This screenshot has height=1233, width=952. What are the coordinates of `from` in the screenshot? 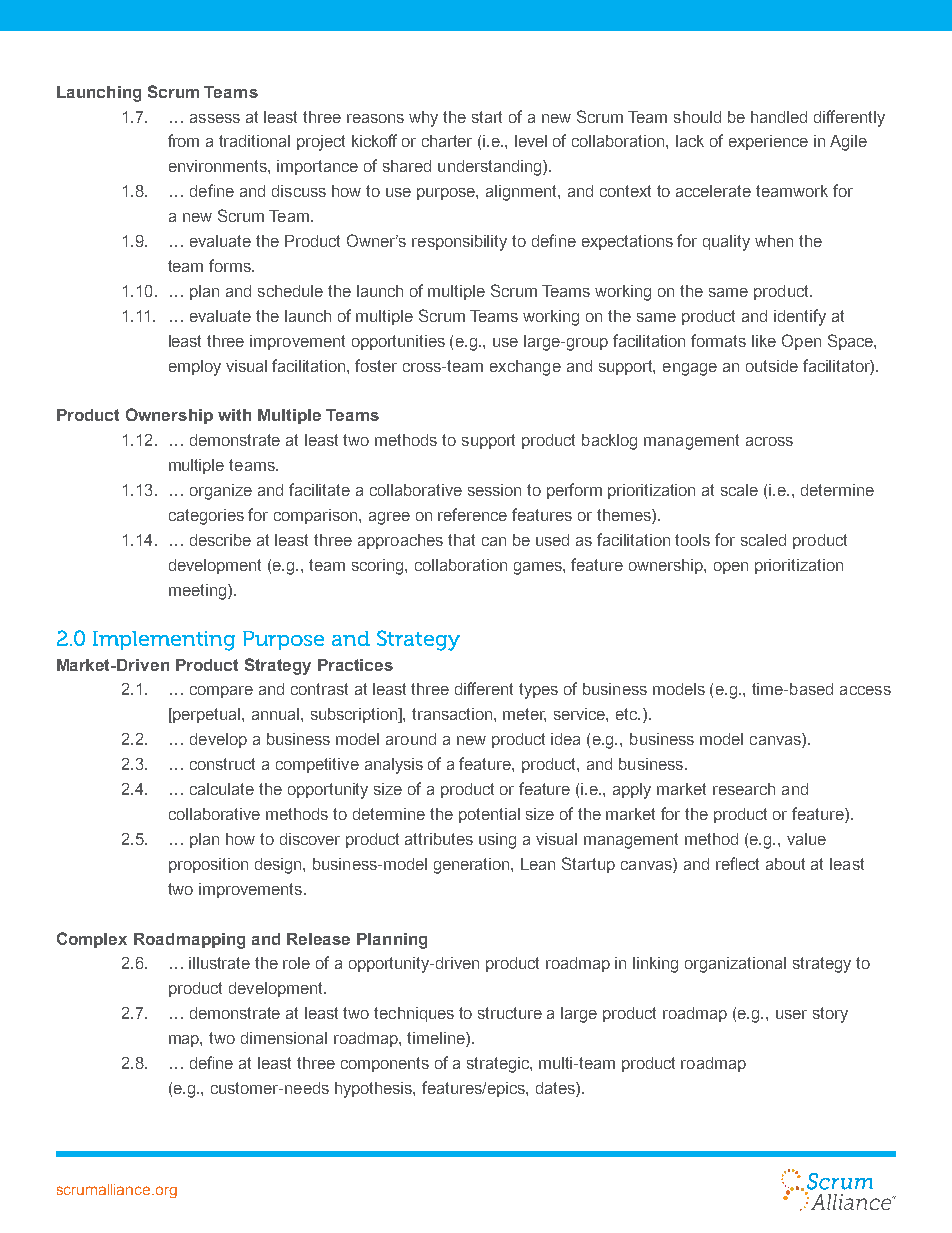 It's located at (183, 140).
